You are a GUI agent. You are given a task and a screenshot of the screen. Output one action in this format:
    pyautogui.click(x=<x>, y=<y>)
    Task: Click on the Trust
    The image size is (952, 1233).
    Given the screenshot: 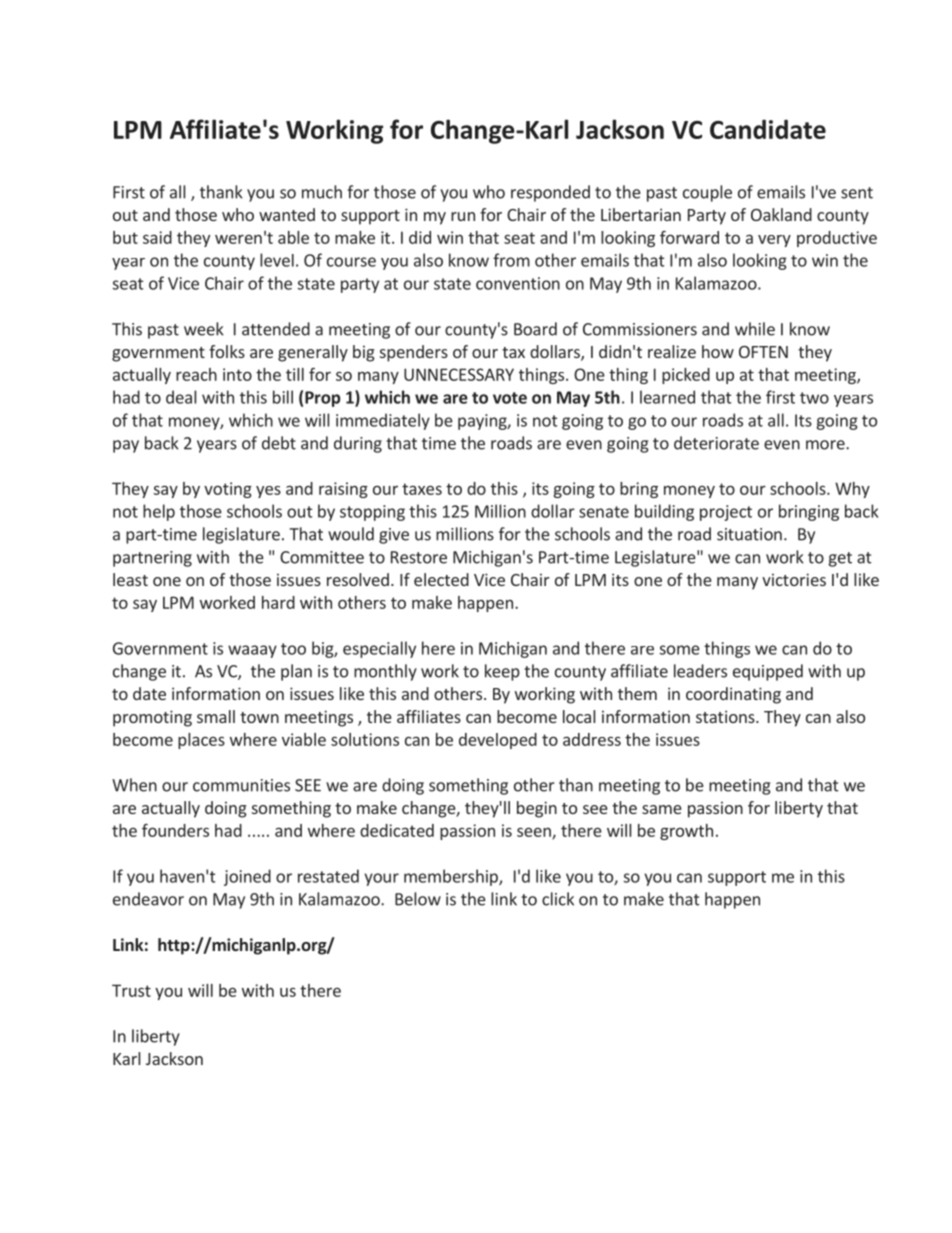 What is the action you would take?
    pyautogui.click(x=131, y=990)
